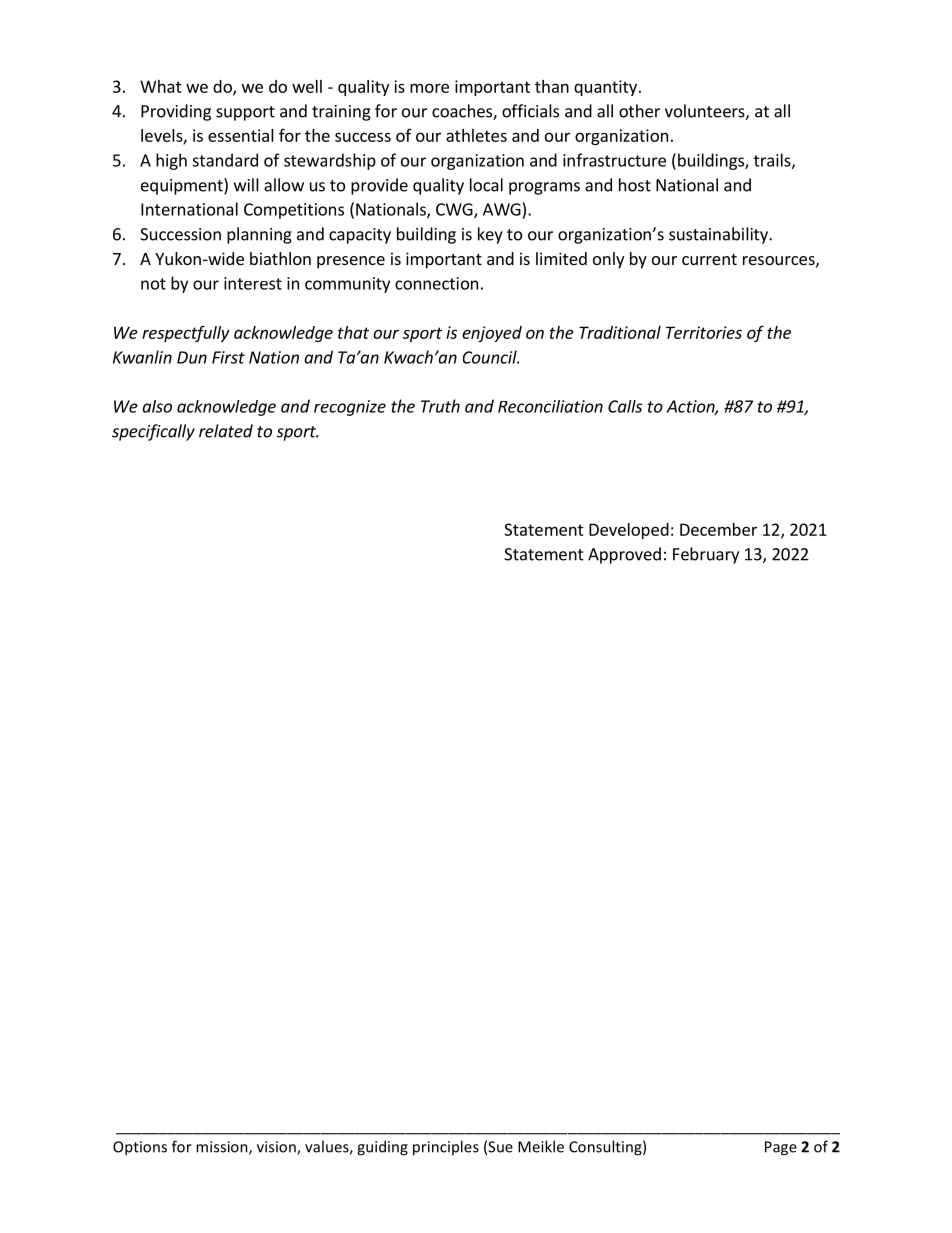 The height and width of the image is (1233, 952). Describe the element at coordinates (476, 135) in the image. I see `athletes` at that location.
